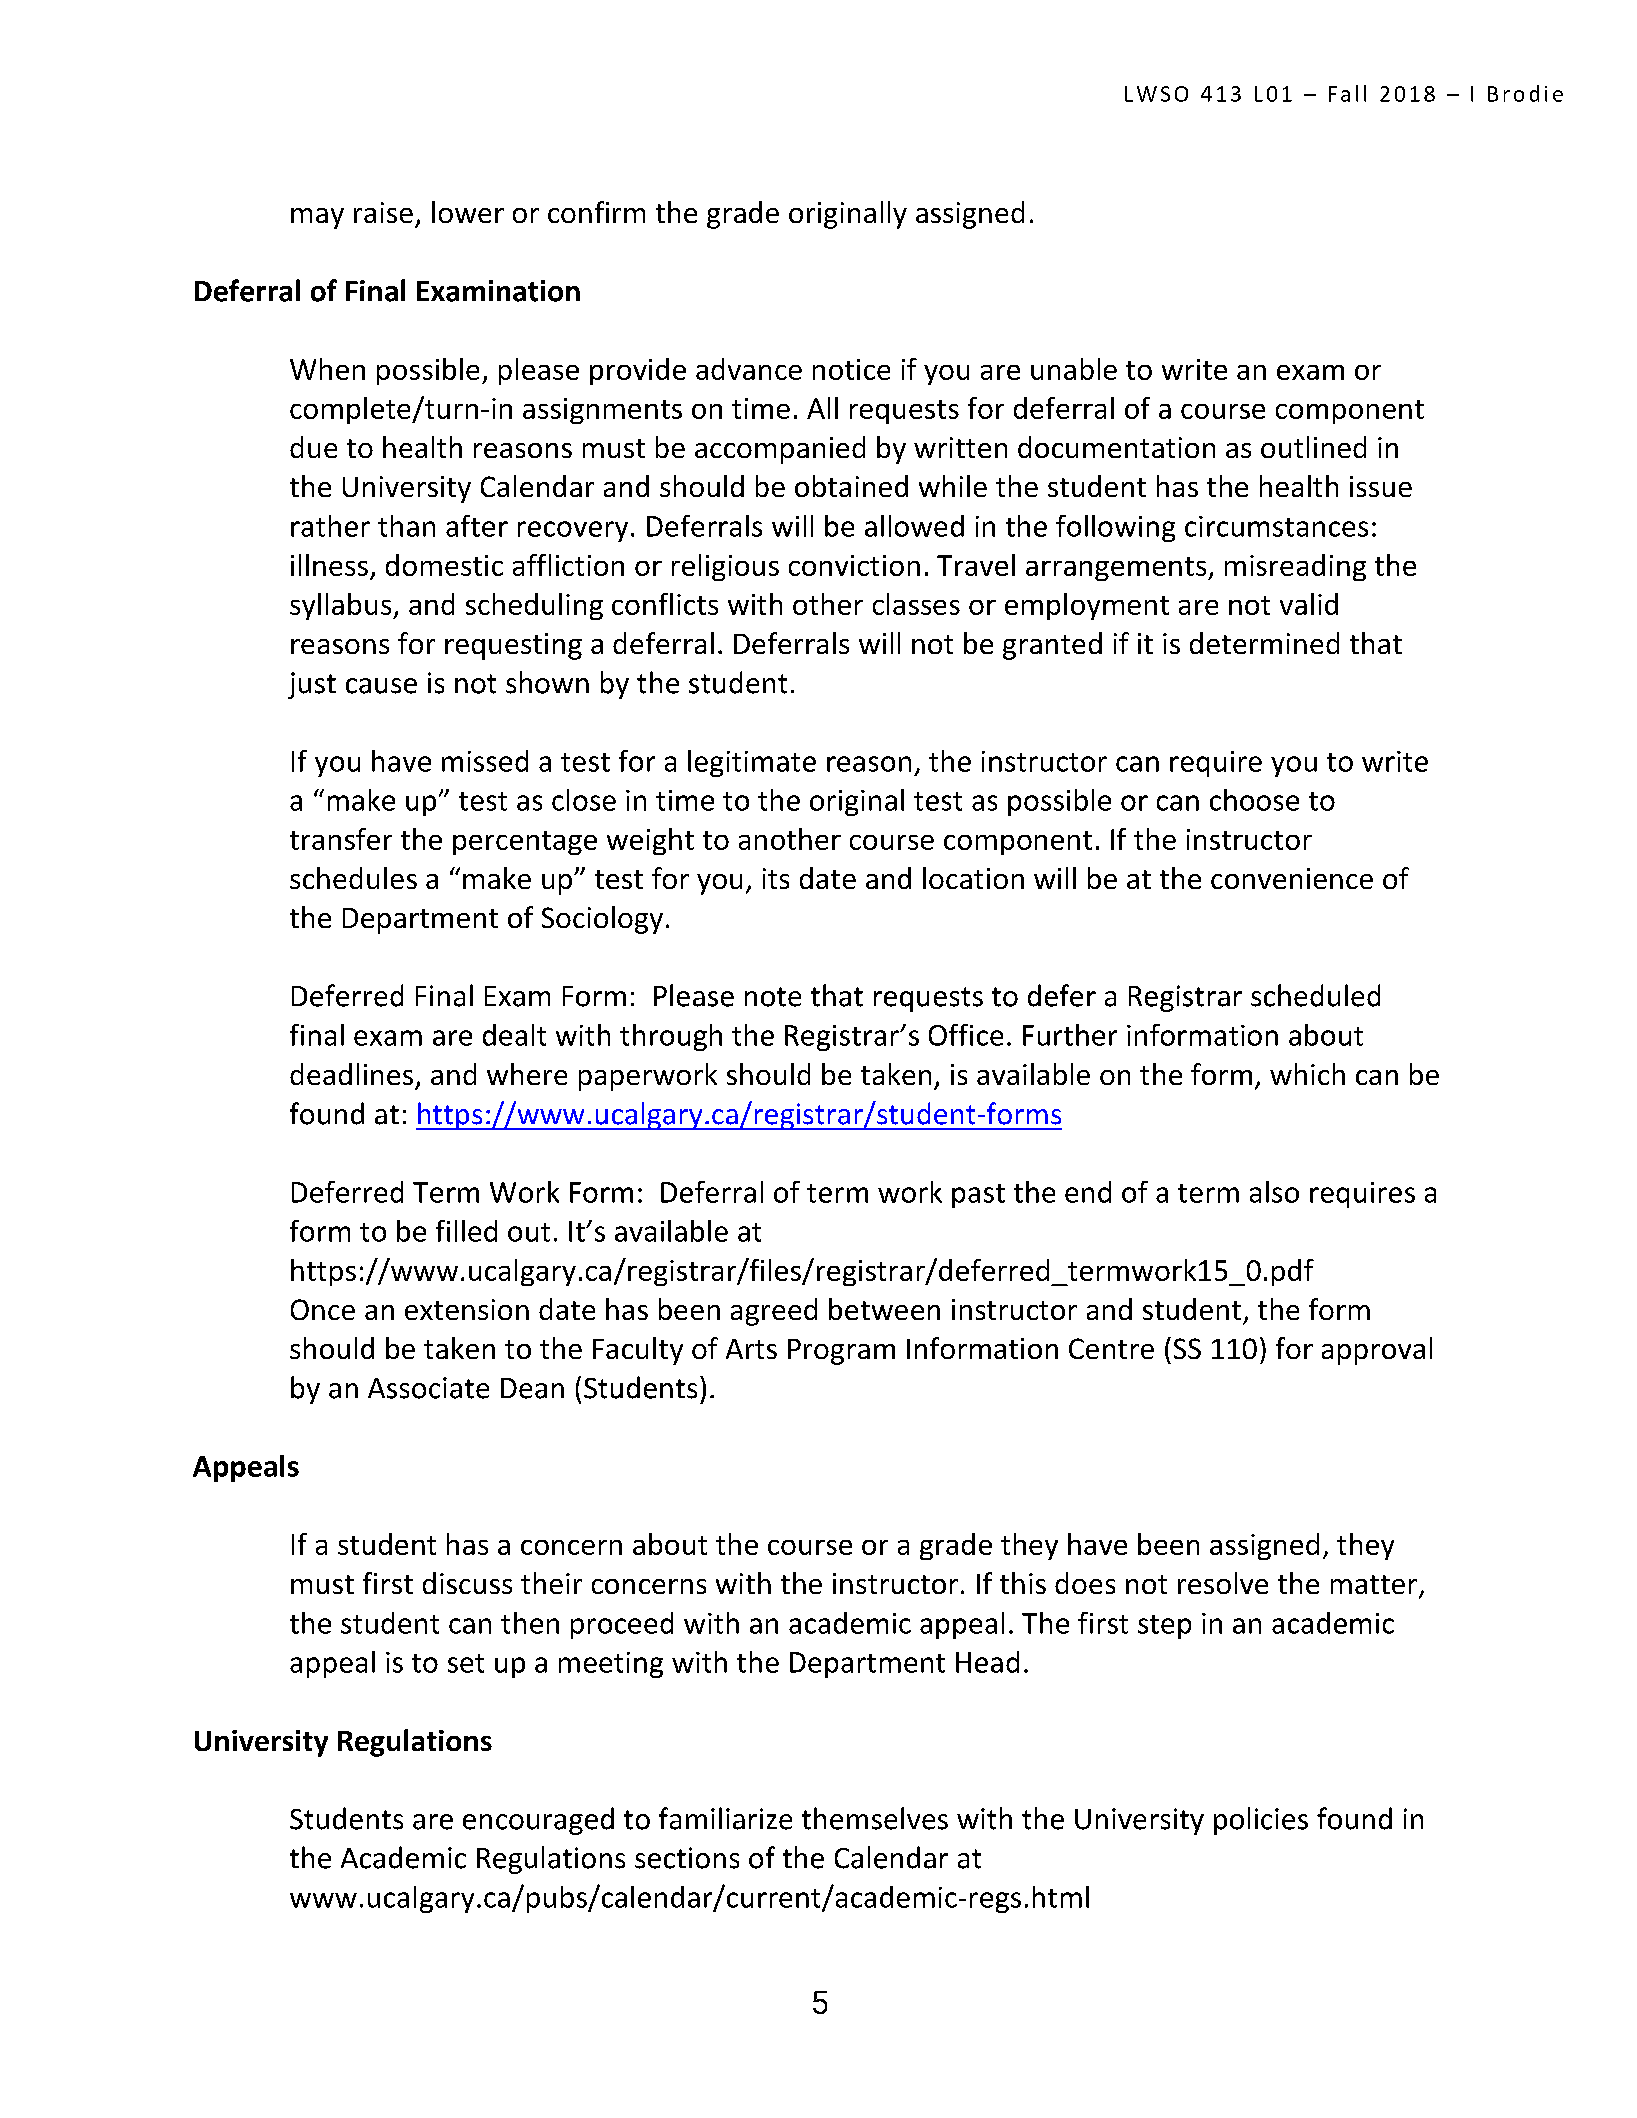 This document has width=1637, height=2118. I want to click on Office, so click(966, 1035).
